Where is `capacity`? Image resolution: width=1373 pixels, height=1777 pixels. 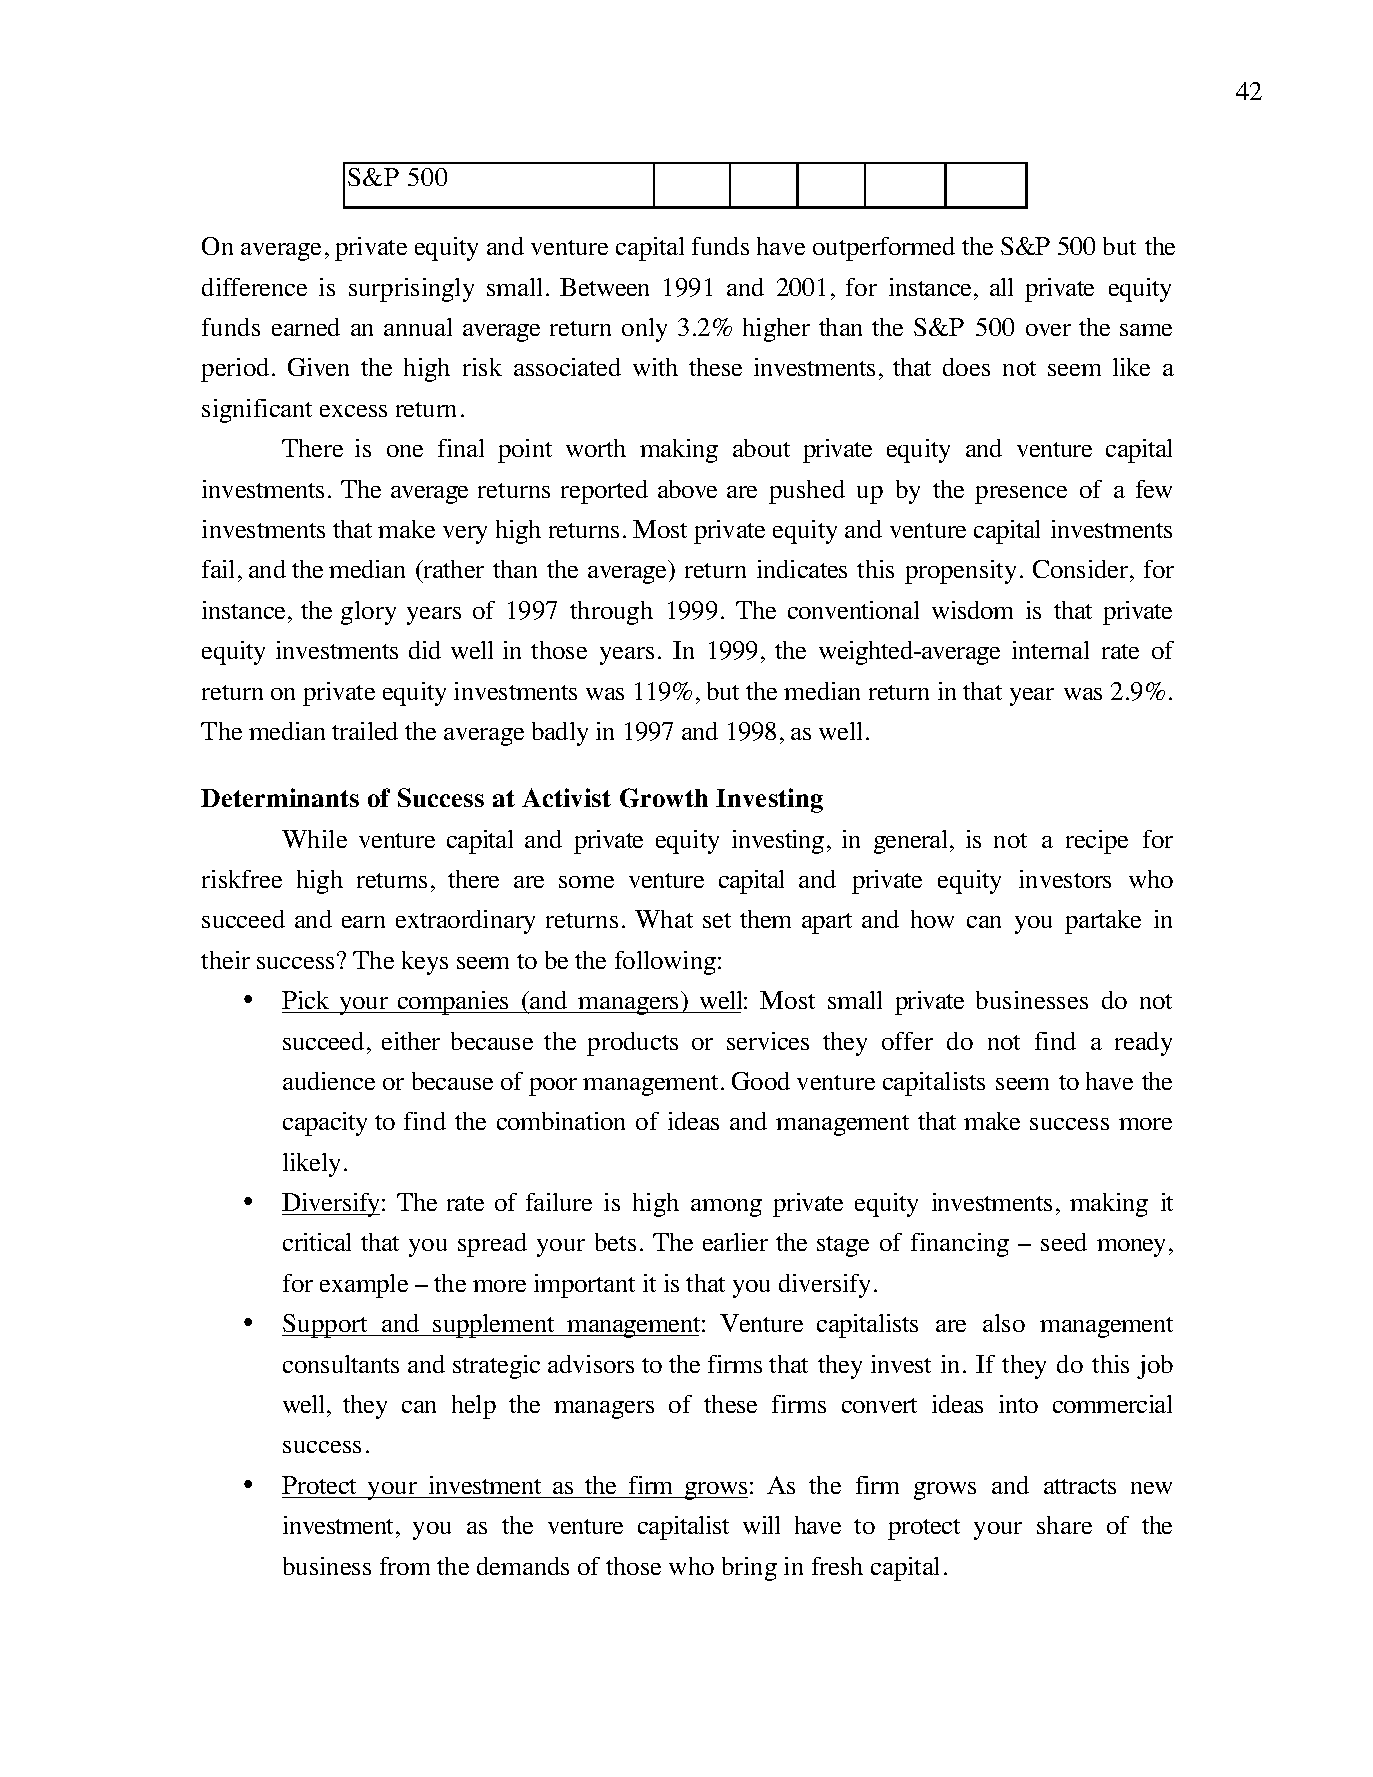 capacity is located at coordinates (325, 1124).
